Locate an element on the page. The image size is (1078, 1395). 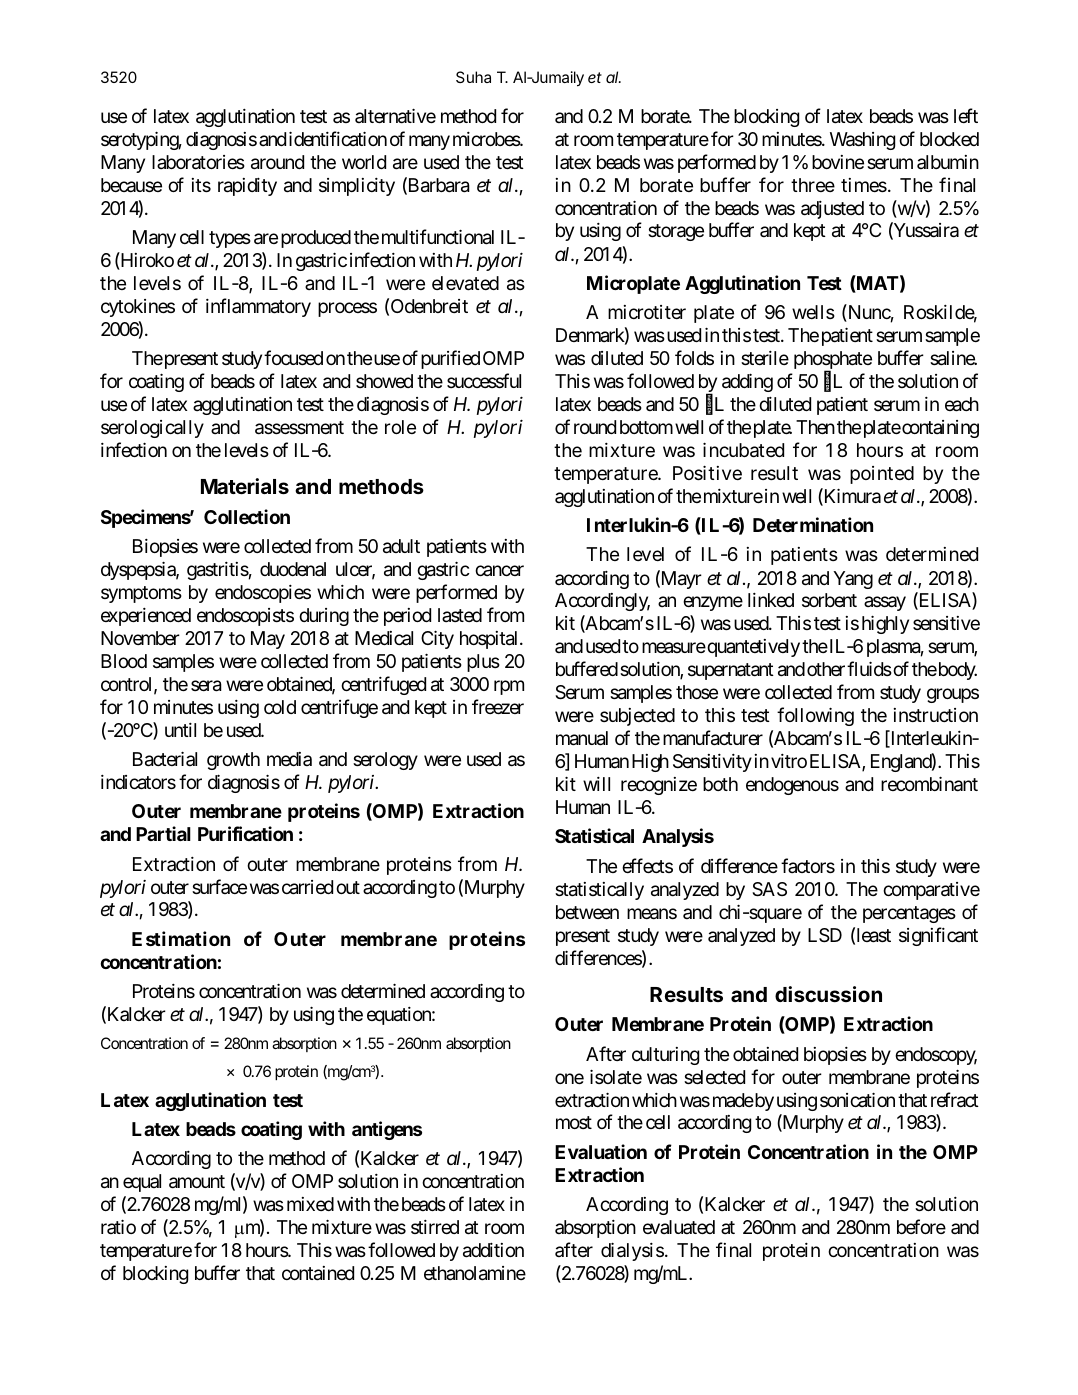
Estimation is located at coordinates (181, 938).
